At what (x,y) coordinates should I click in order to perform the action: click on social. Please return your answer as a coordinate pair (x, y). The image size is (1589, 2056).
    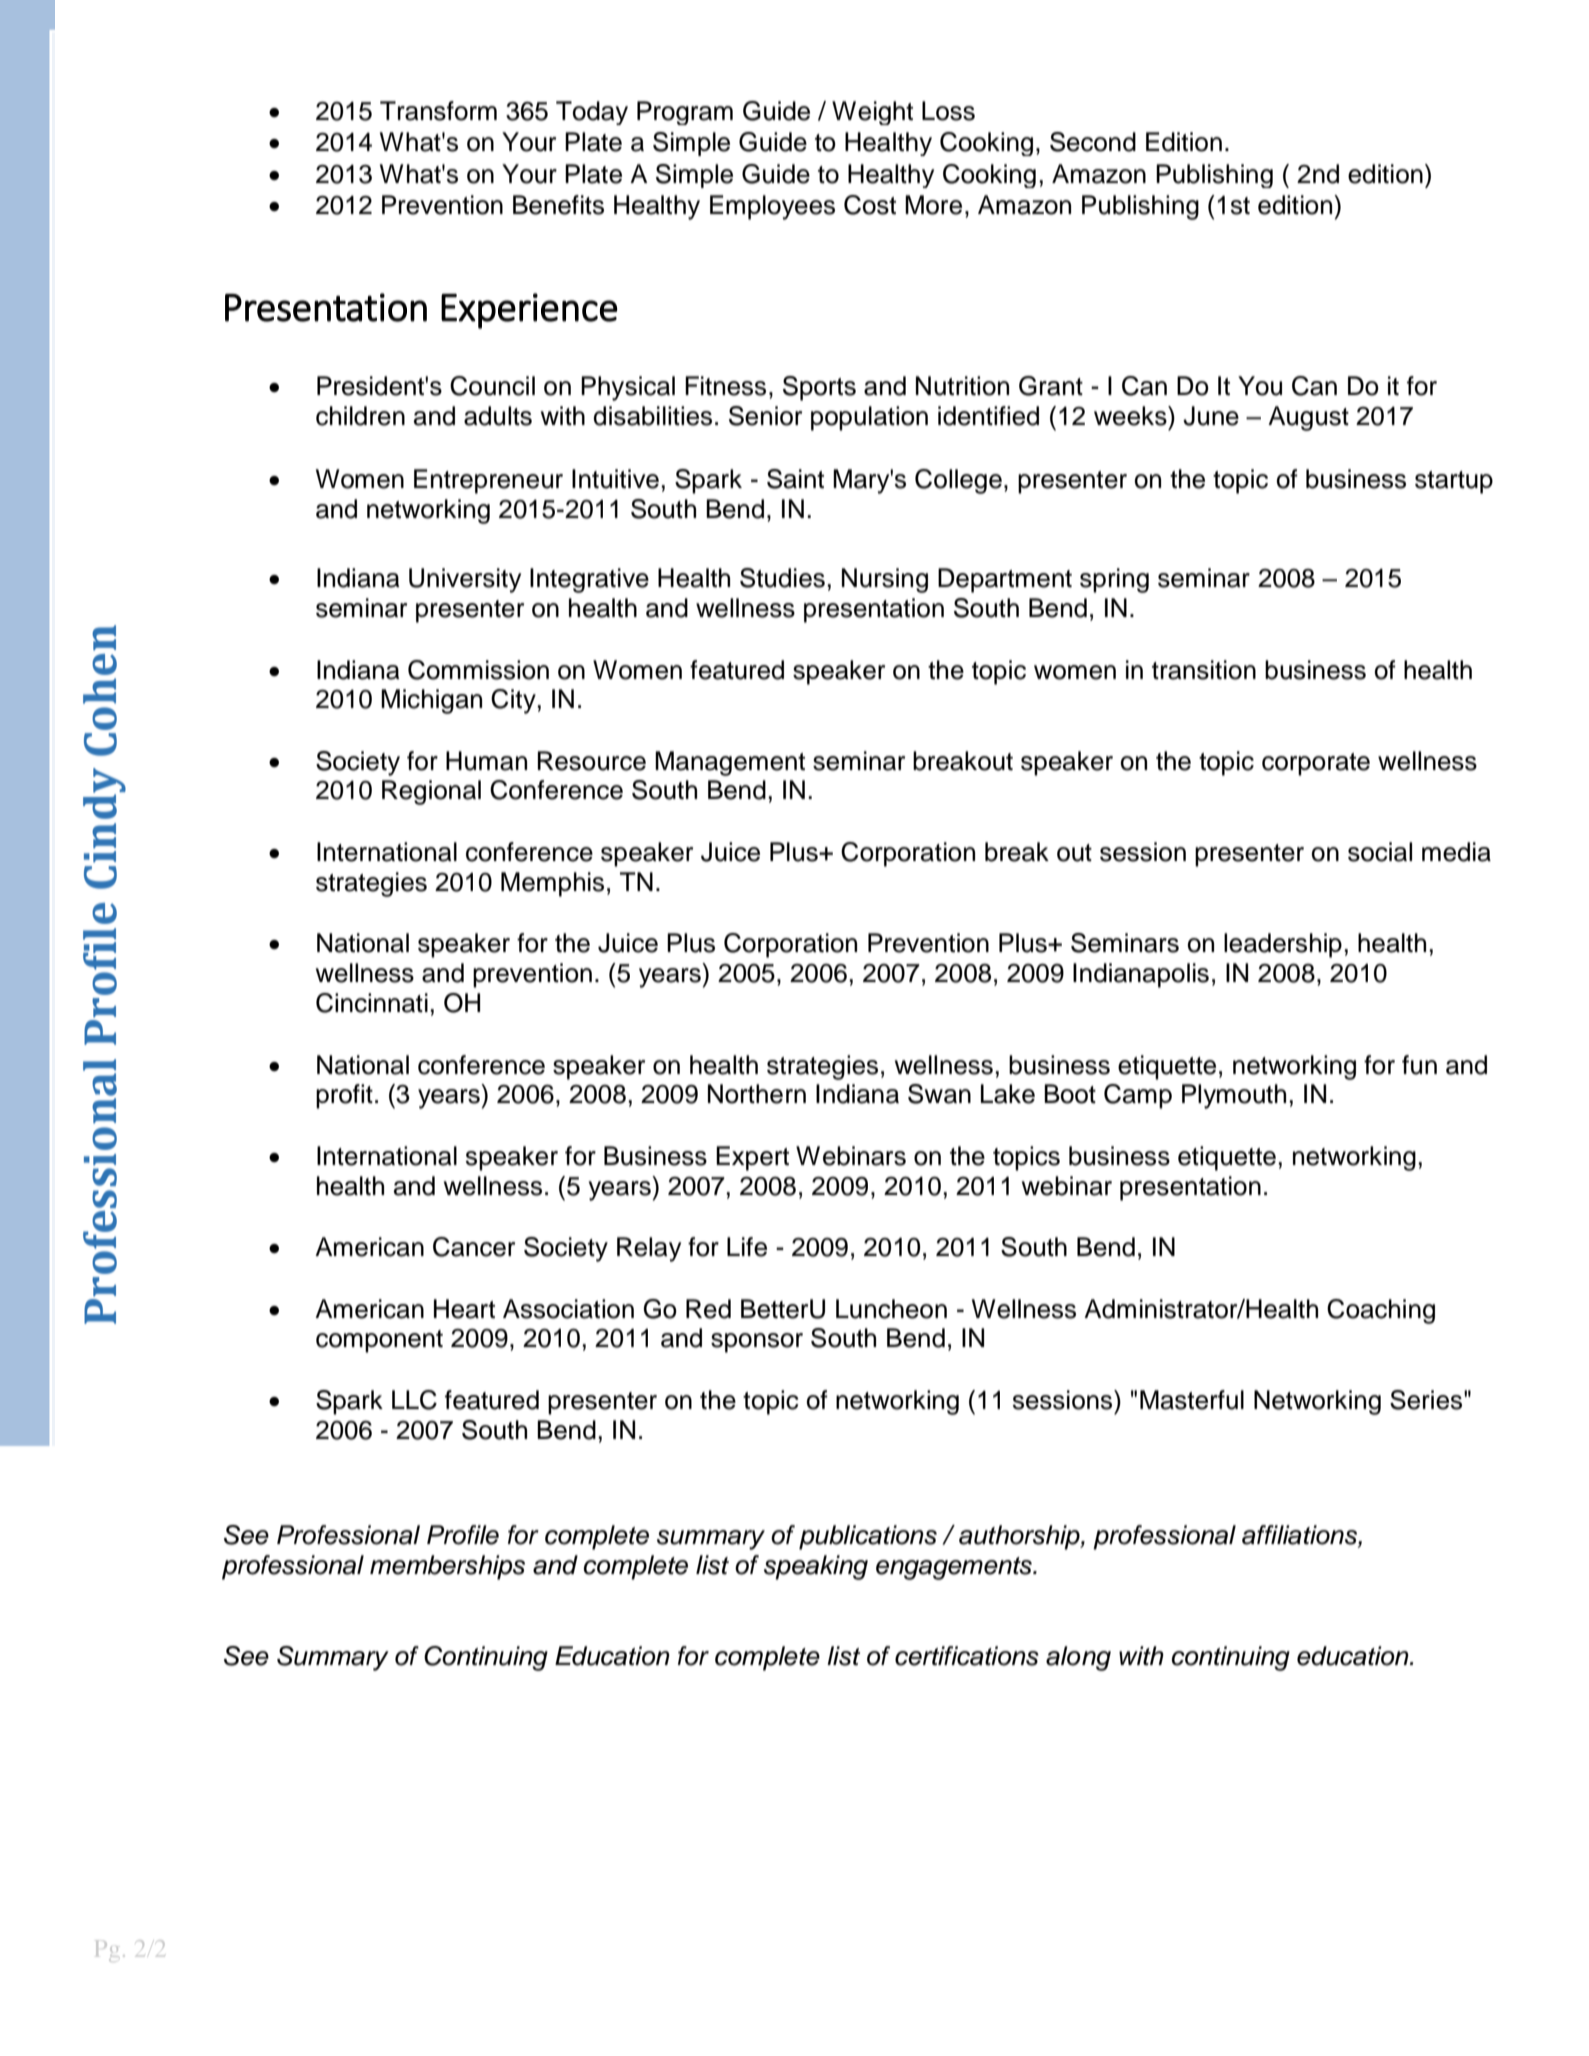
    Looking at the image, I should click on (1380, 852).
